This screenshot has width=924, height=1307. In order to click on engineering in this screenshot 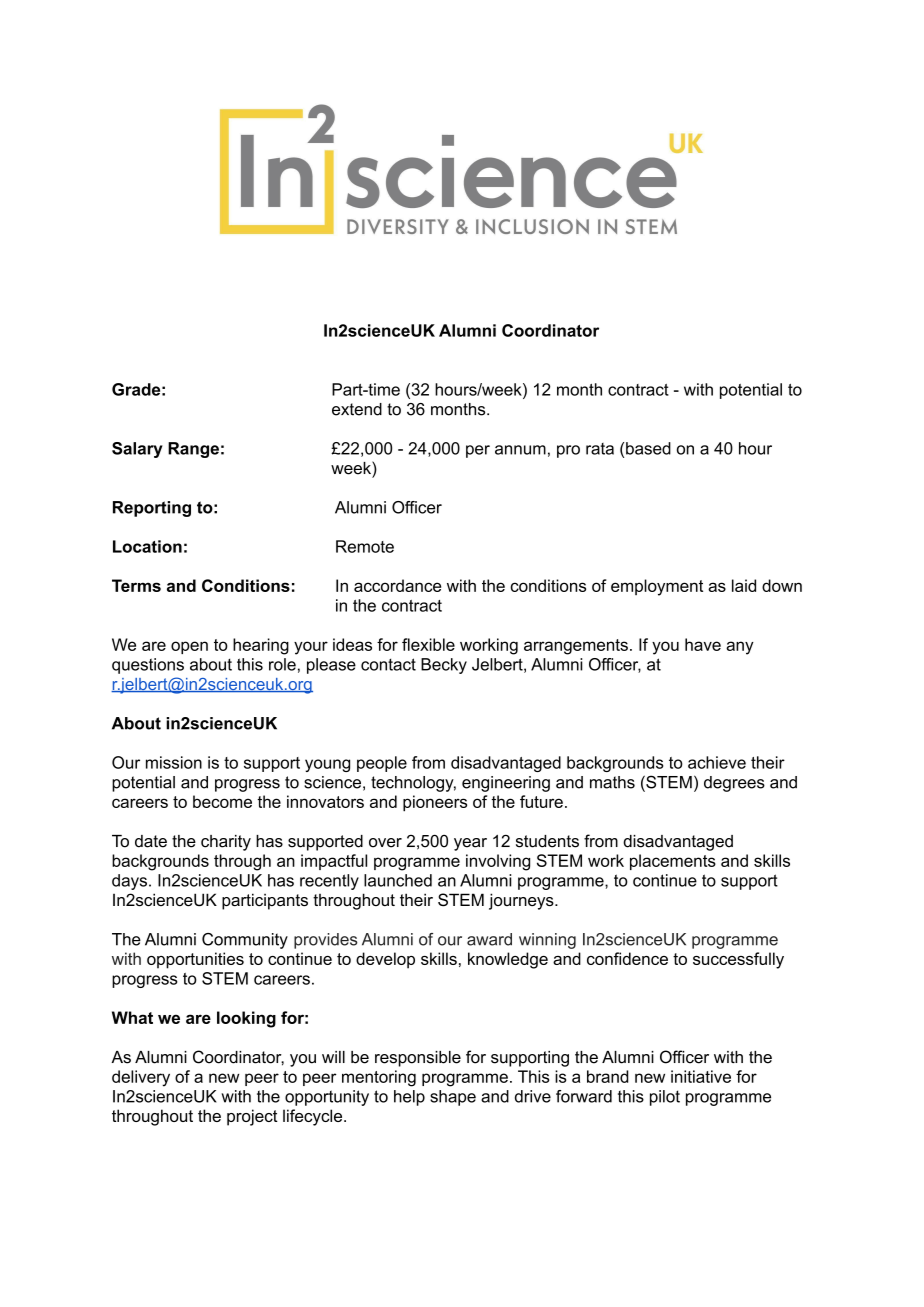, I will do `click(506, 784)`.
